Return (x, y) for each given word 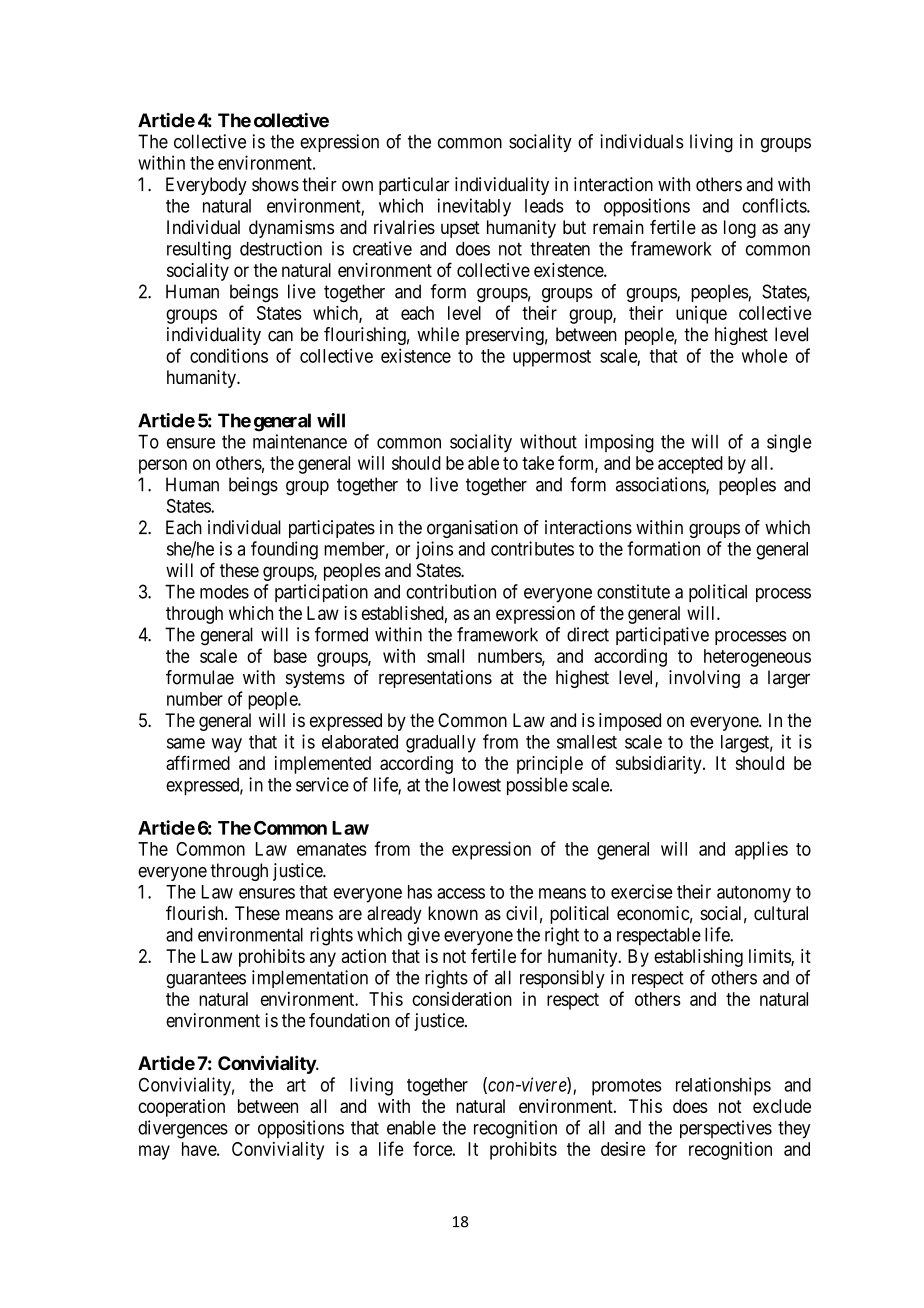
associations (661, 485)
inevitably (474, 207)
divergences (183, 1129)
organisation (472, 529)
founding (284, 550)
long (740, 229)
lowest (477, 785)
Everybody (206, 186)
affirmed (198, 762)
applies (761, 850)
